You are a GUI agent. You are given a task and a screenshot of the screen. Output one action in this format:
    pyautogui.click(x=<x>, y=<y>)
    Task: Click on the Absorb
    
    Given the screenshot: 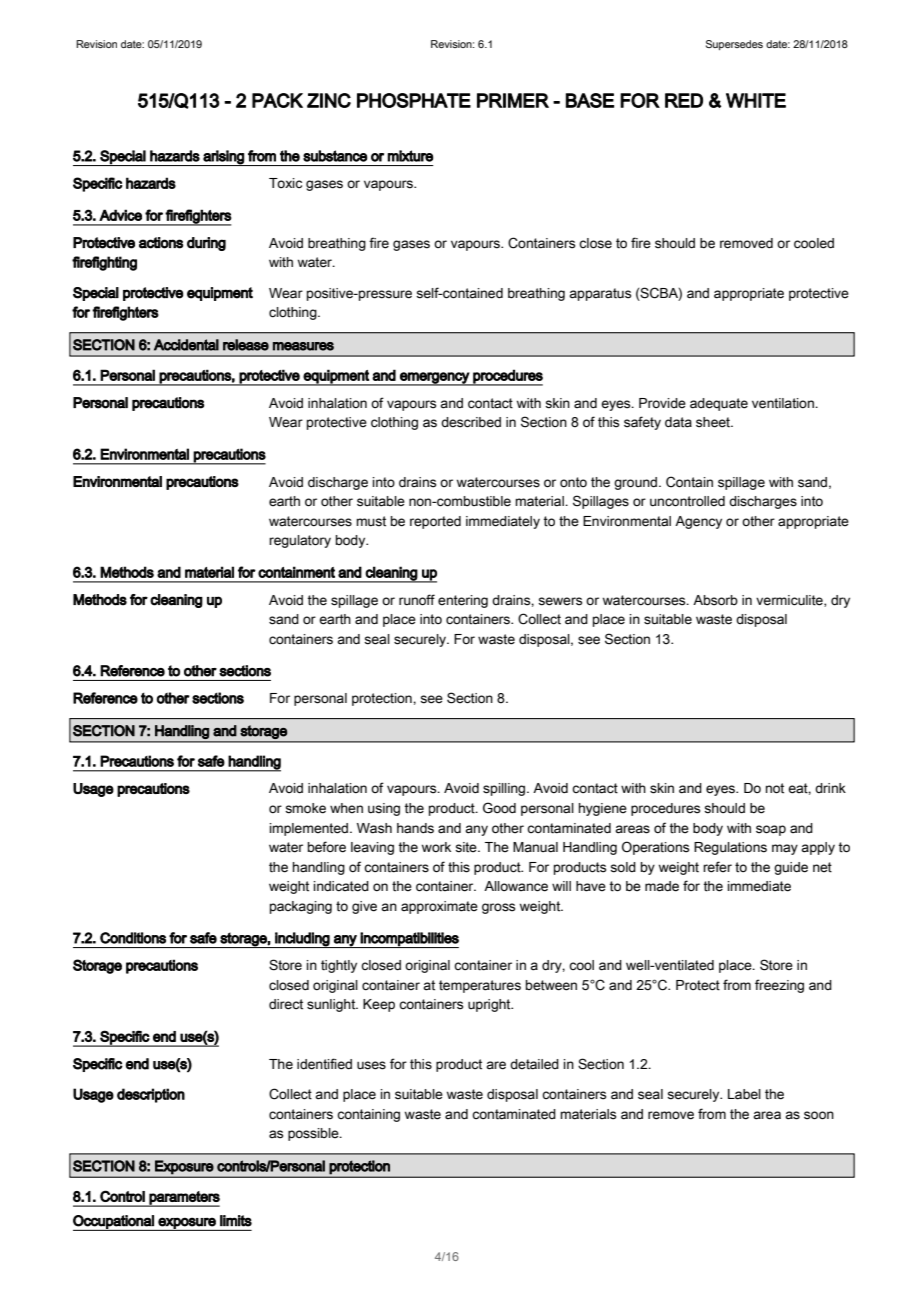 What is the action you would take?
    pyautogui.click(x=715, y=600)
